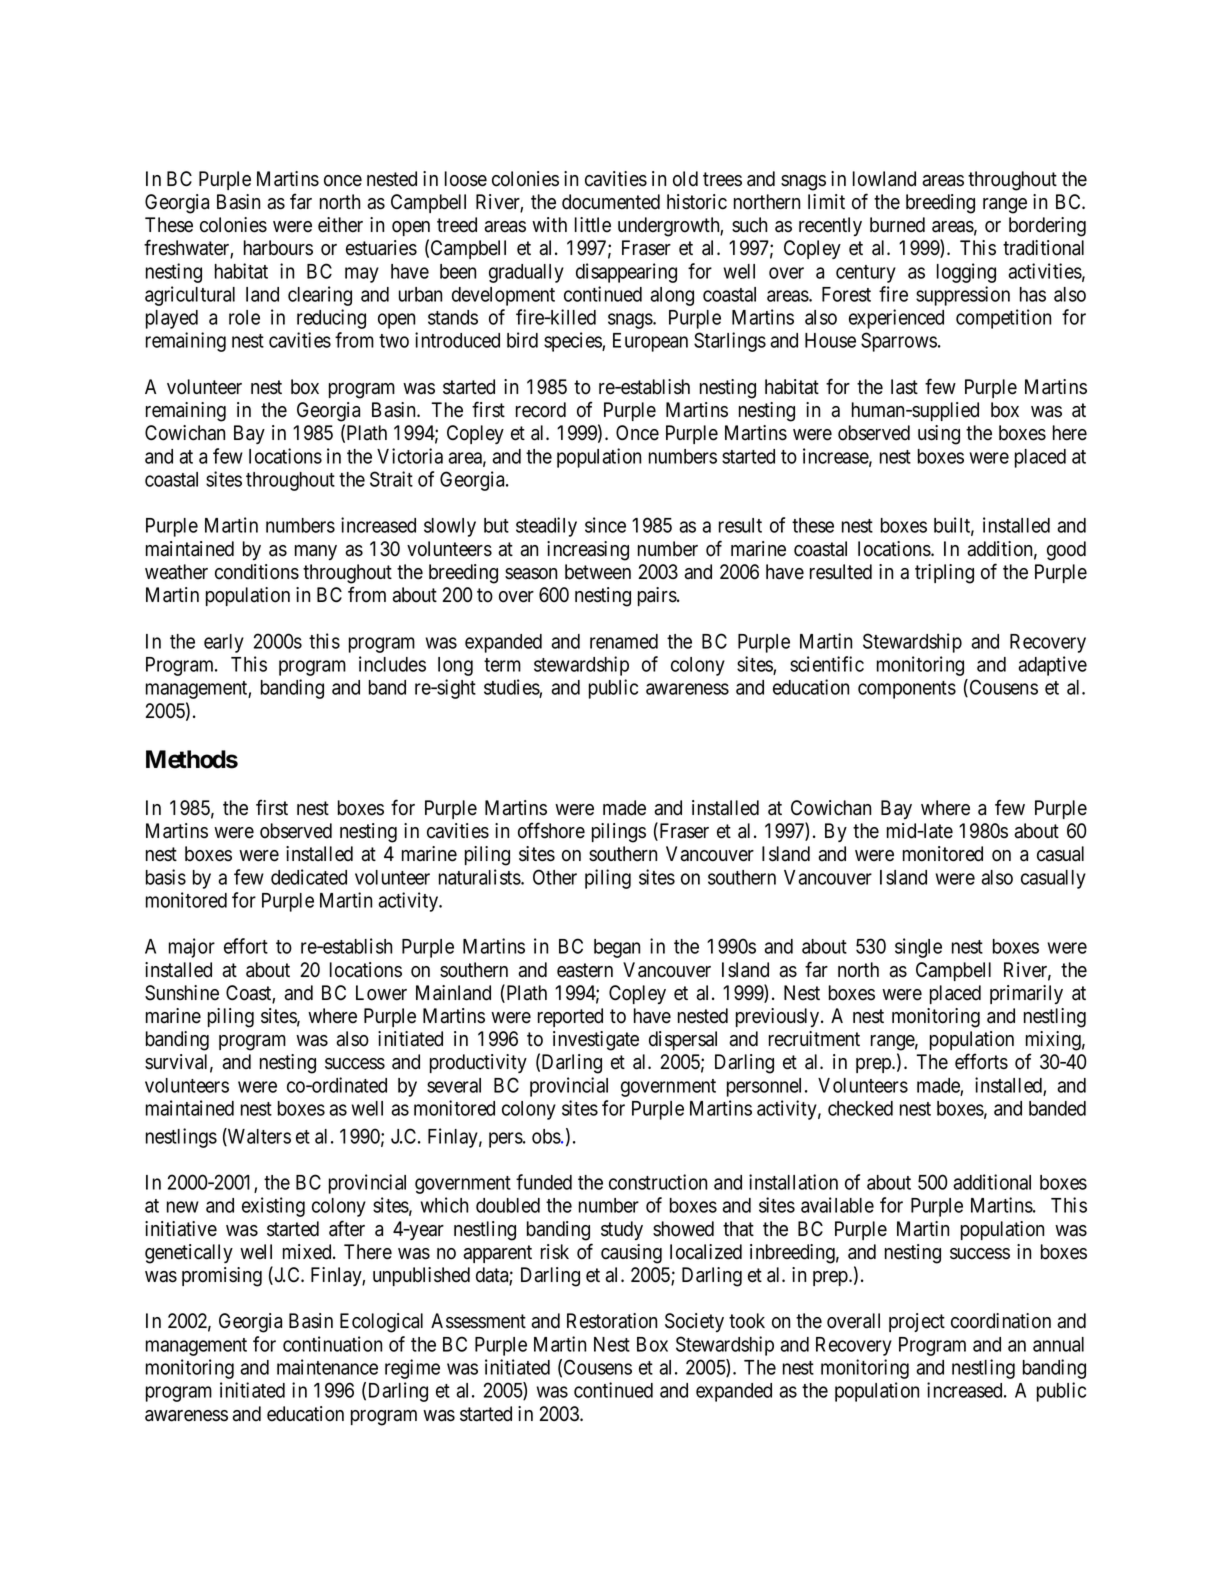 Image resolution: width=1231 pixels, height=1593 pixels. Describe the element at coordinates (897, 225) in the screenshot. I see `burned` at that location.
